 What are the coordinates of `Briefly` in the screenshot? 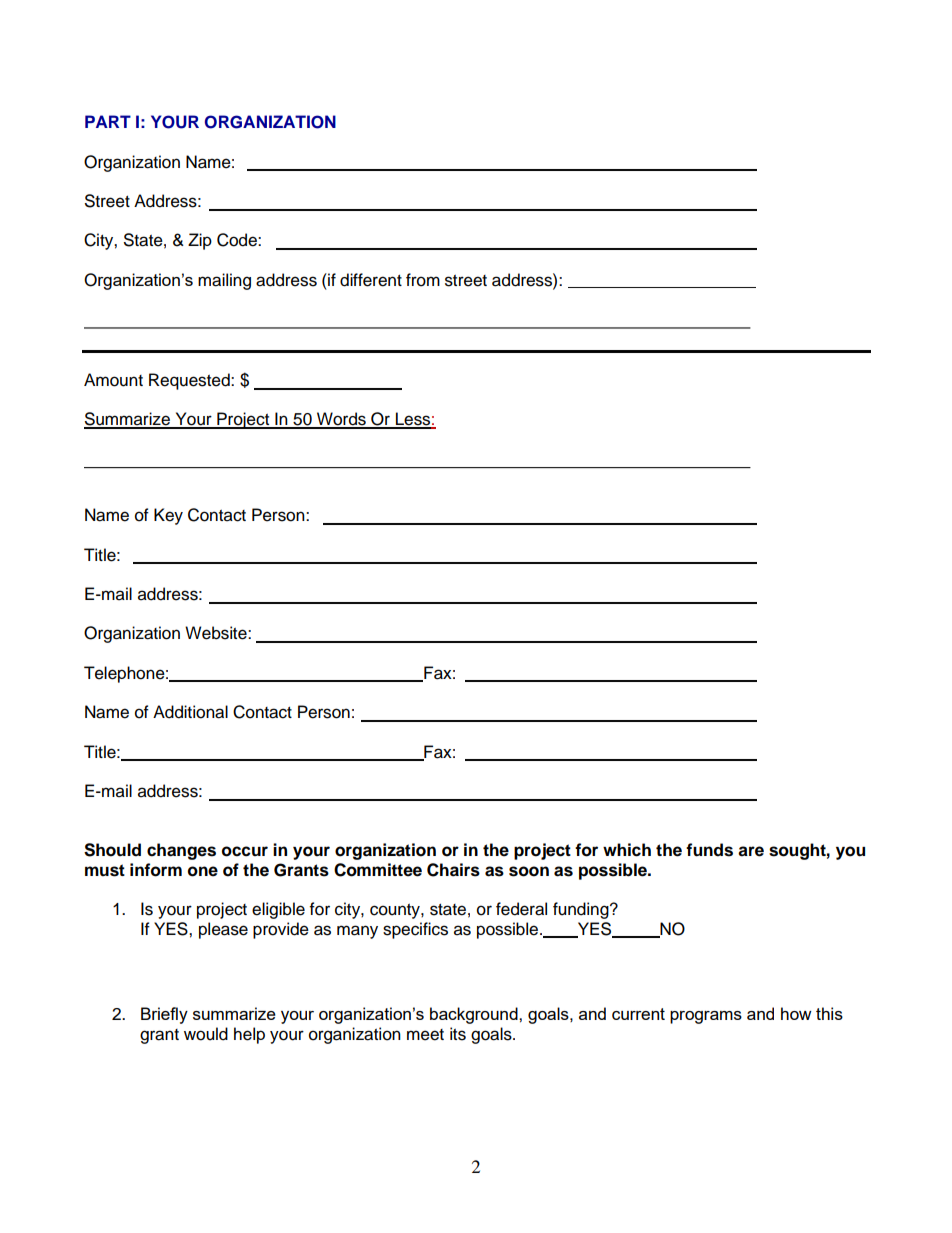 It's located at (164, 1015).
